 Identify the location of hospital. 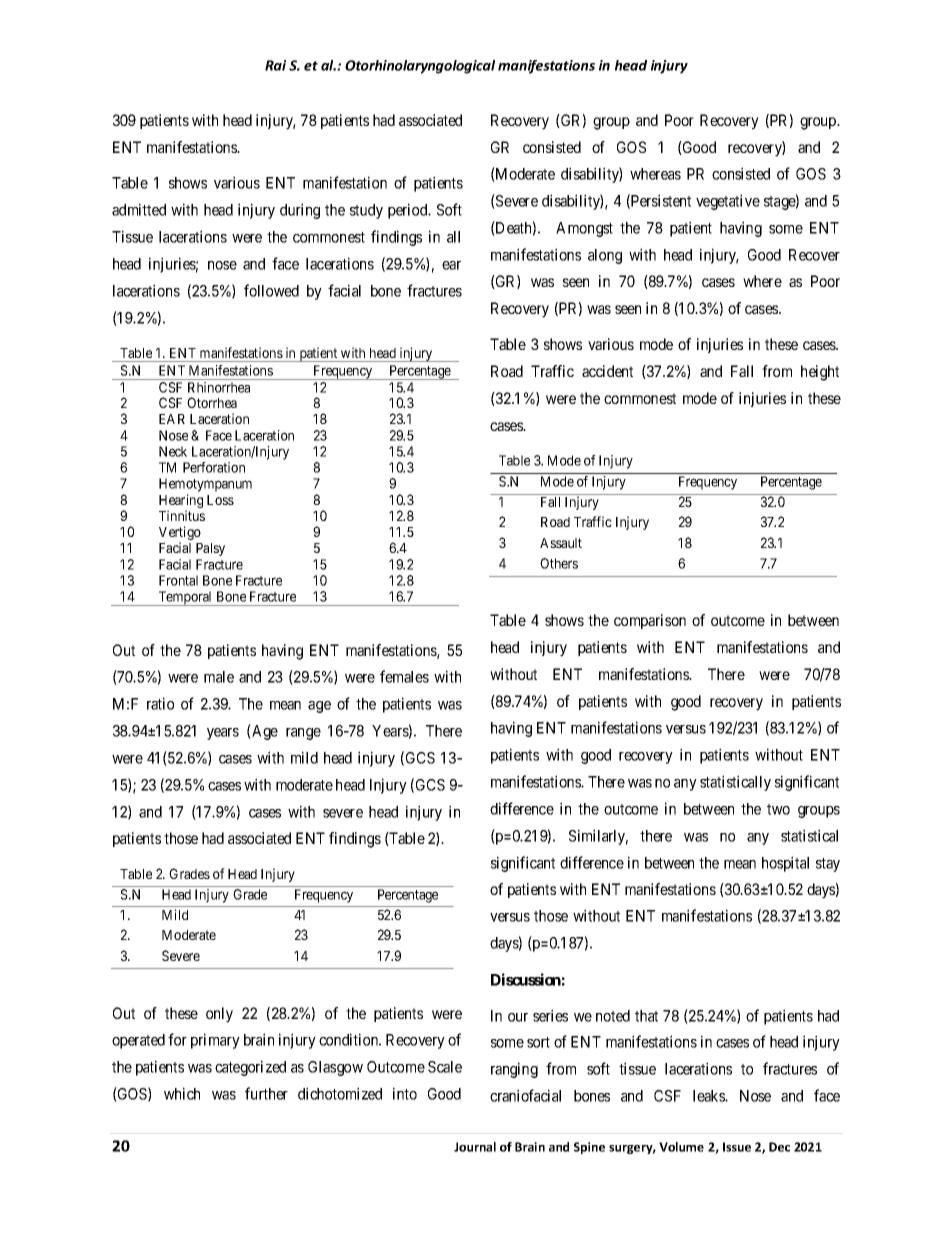
(785, 864).
